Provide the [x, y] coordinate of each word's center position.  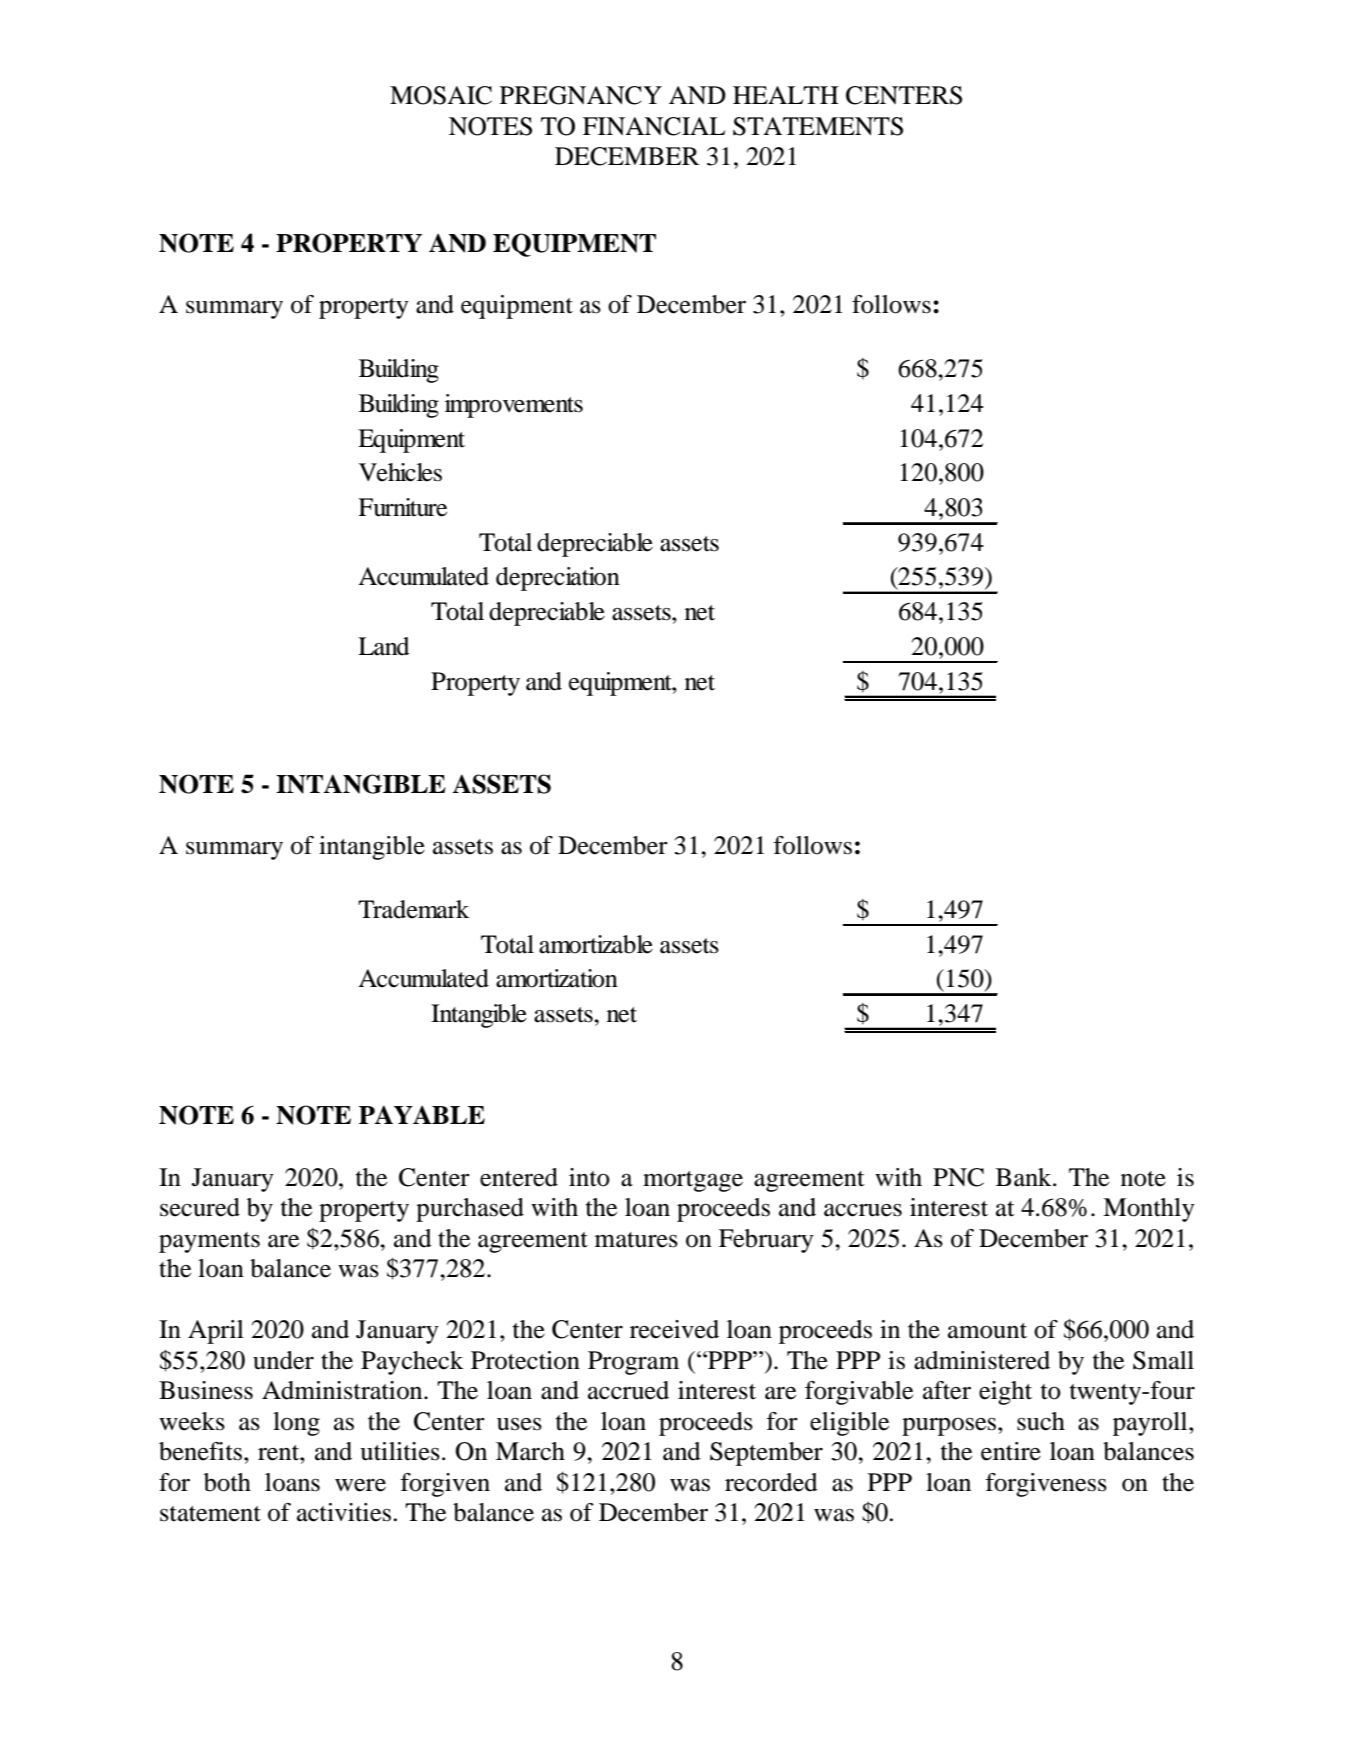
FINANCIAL [654, 126]
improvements [514, 406]
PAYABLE [422, 1114]
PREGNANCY [581, 95]
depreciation [558, 579]
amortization [557, 978]
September [766, 1454]
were [360, 1485]
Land [384, 646]
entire [1011, 1451]
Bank [1025, 1177]
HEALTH [786, 95]
